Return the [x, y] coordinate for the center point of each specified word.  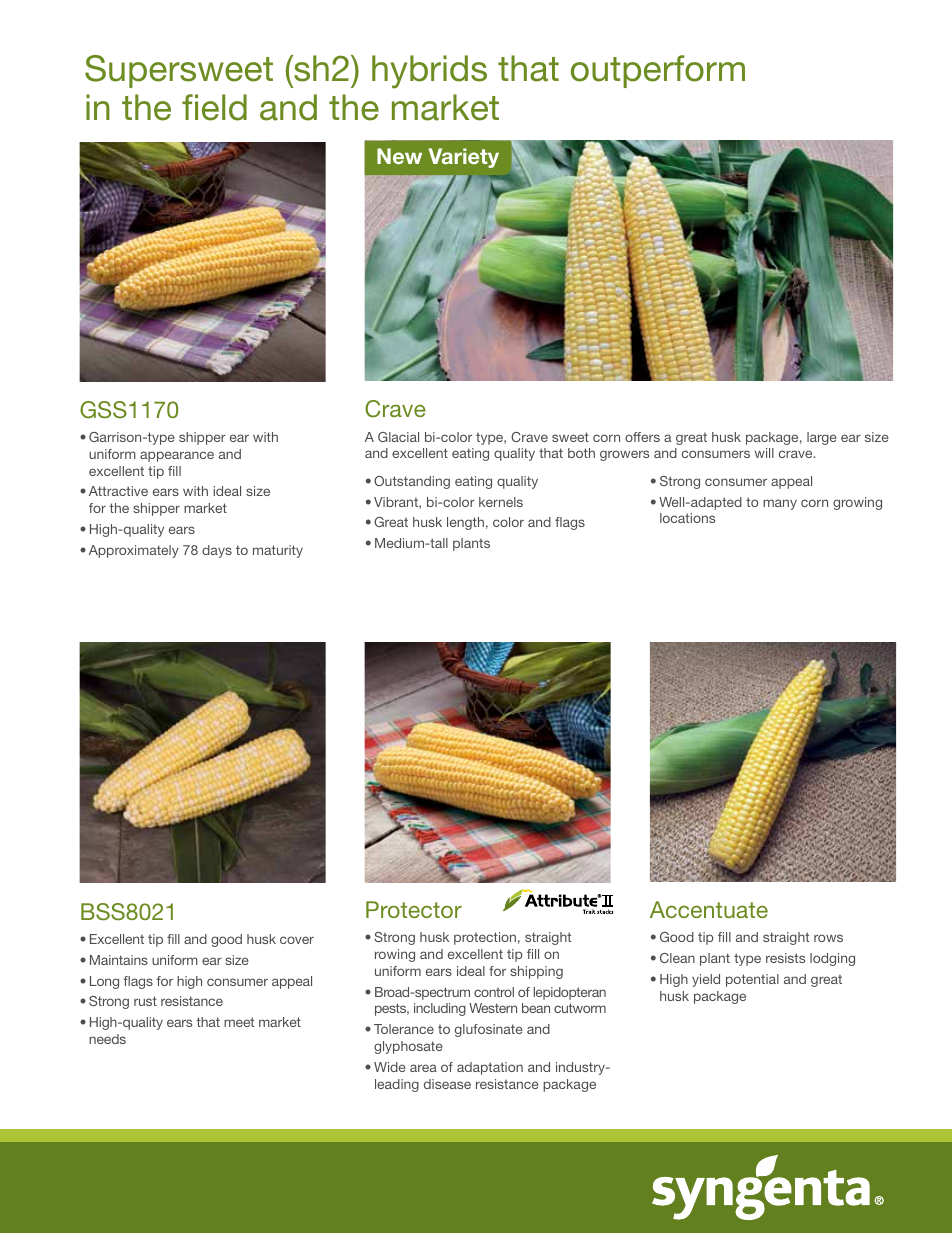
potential [752, 980]
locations [687, 518]
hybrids [429, 72]
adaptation [490, 1068]
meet [239, 1022]
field [214, 107]
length [465, 523]
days [217, 551]
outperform [658, 71]
